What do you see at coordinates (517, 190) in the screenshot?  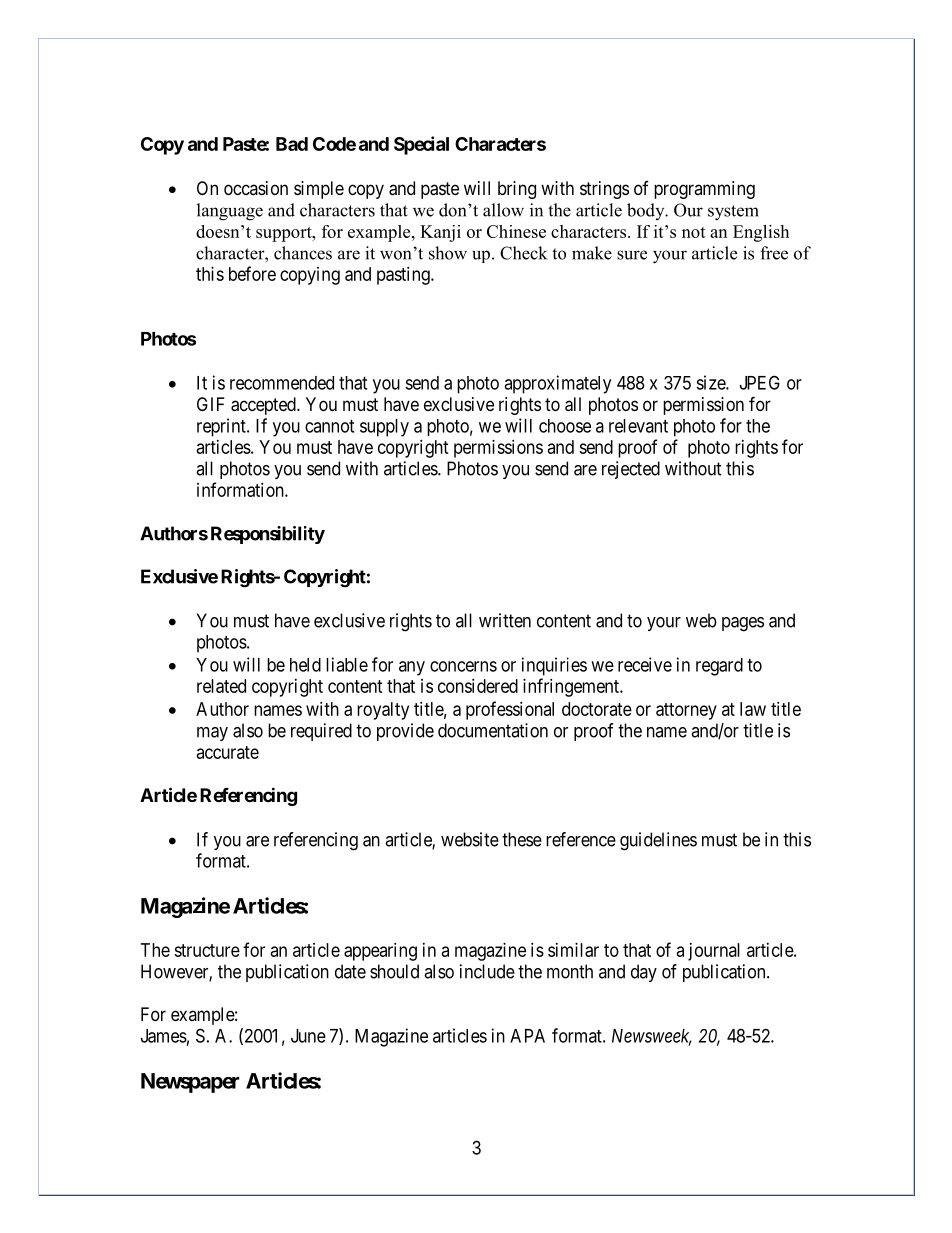 I see `bring` at bounding box center [517, 190].
